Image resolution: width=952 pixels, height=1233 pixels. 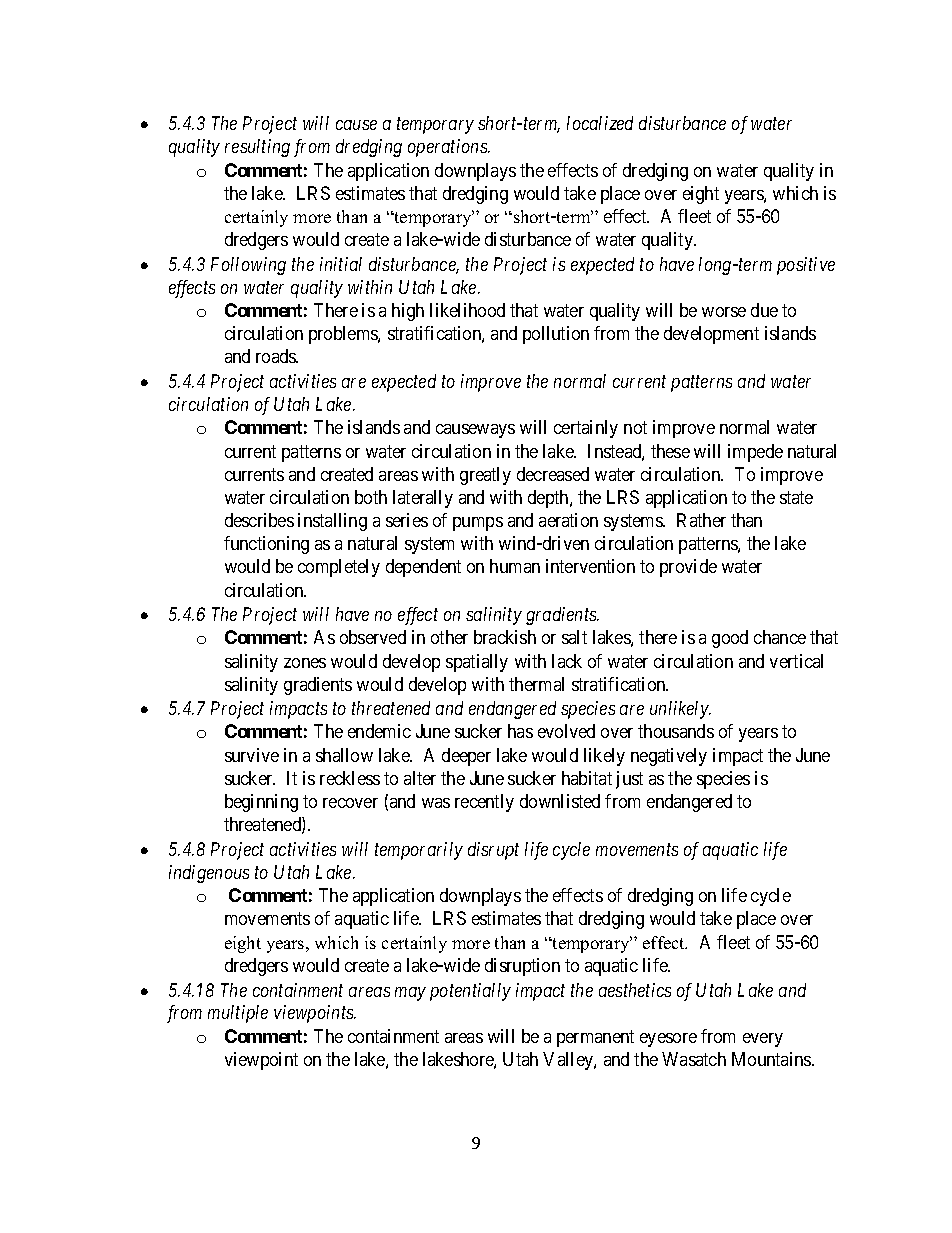 What do you see at coordinates (252, 755) in the image?
I see `survive` at bounding box center [252, 755].
